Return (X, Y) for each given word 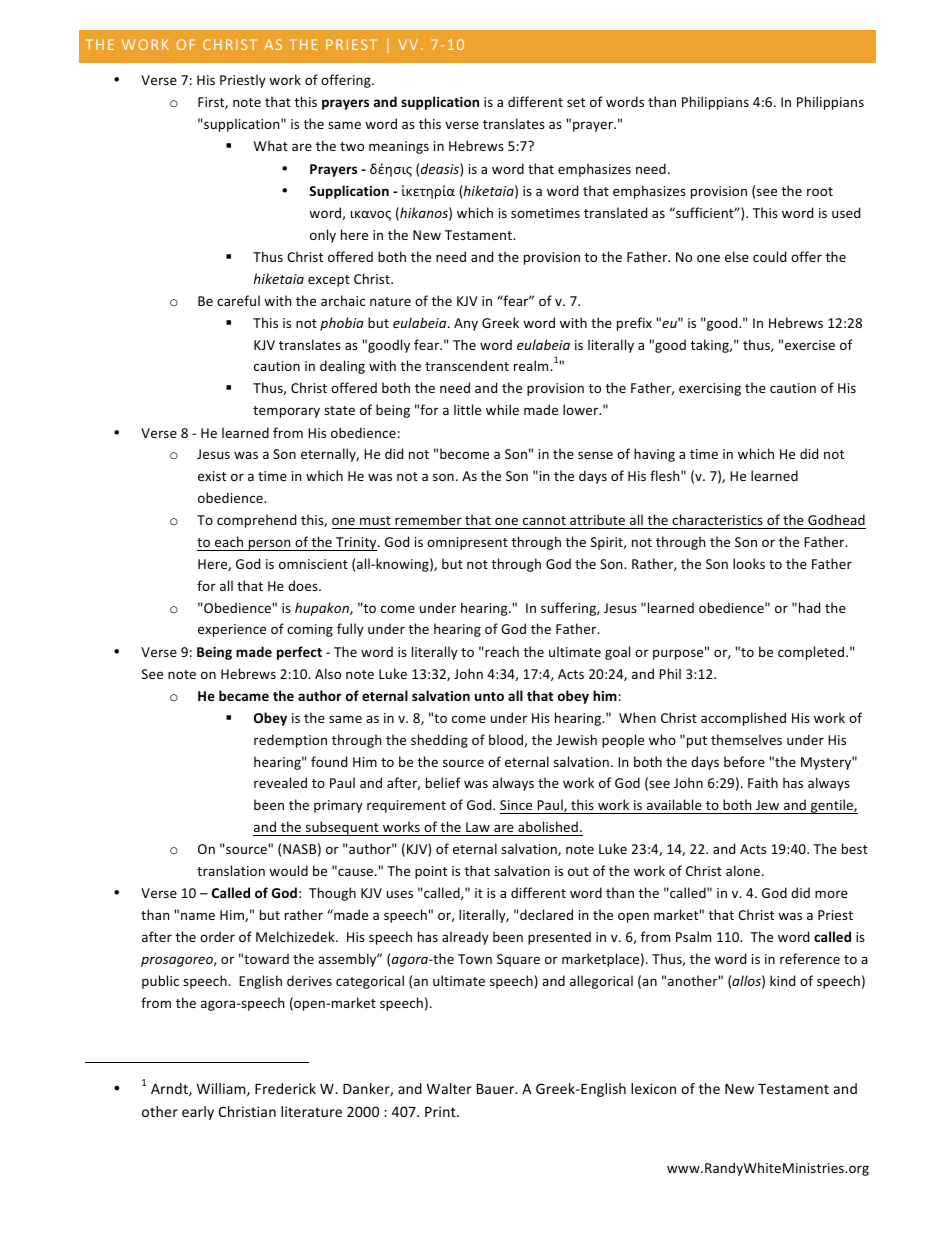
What (271, 145)
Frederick (285, 1088)
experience (232, 630)
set (576, 102)
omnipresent (467, 543)
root (820, 191)
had (809, 607)
